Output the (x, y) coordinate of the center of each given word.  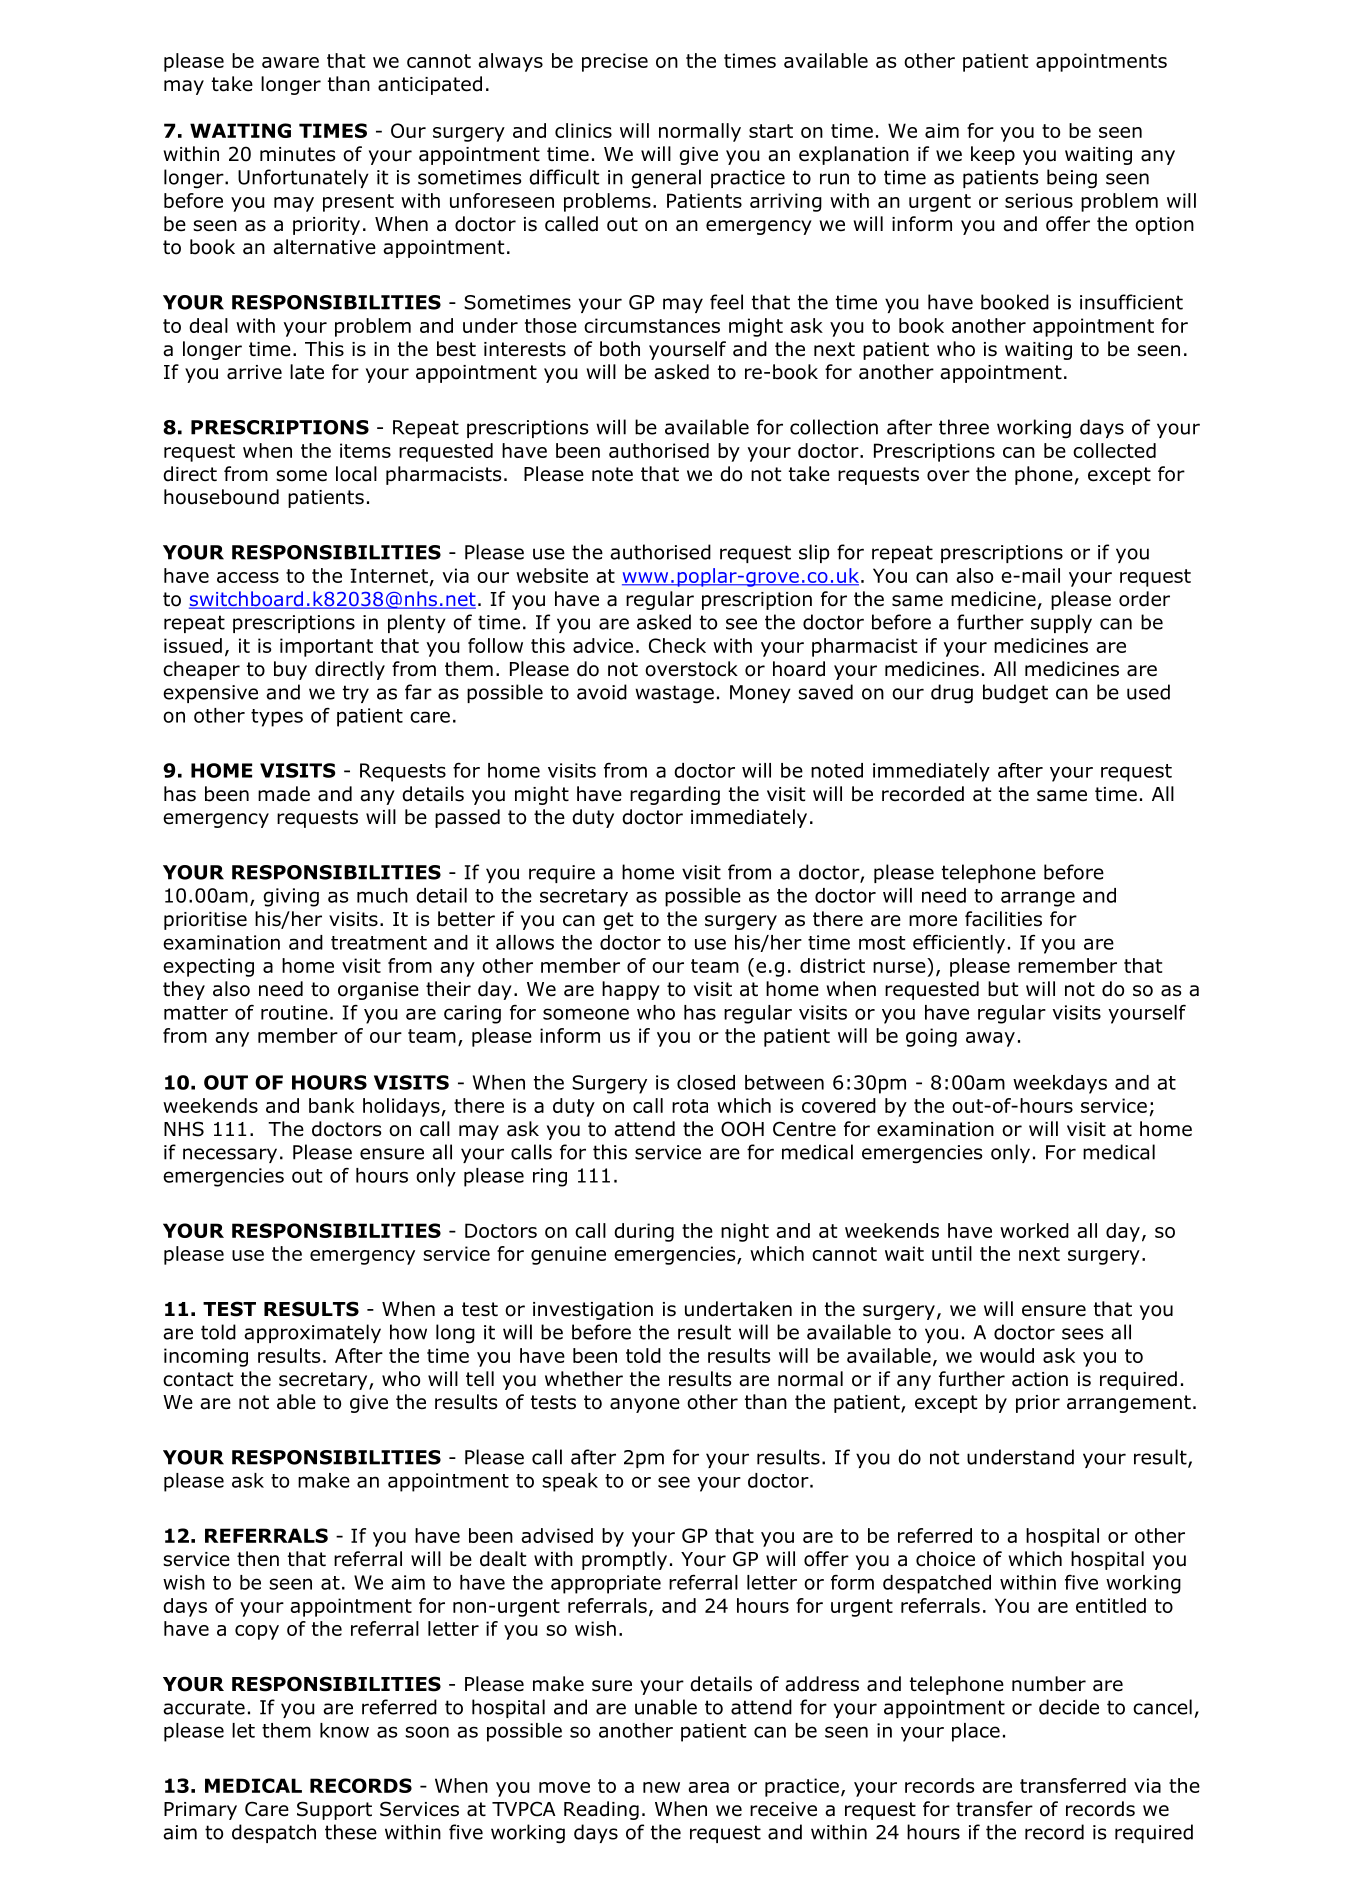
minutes (297, 154)
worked (1034, 1230)
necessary (230, 1155)
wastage (674, 694)
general (666, 178)
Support (334, 1810)
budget (1015, 694)
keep (993, 155)
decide (1069, 1707)
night (745, 1232)
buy (290, 670)
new (661, 1787)
